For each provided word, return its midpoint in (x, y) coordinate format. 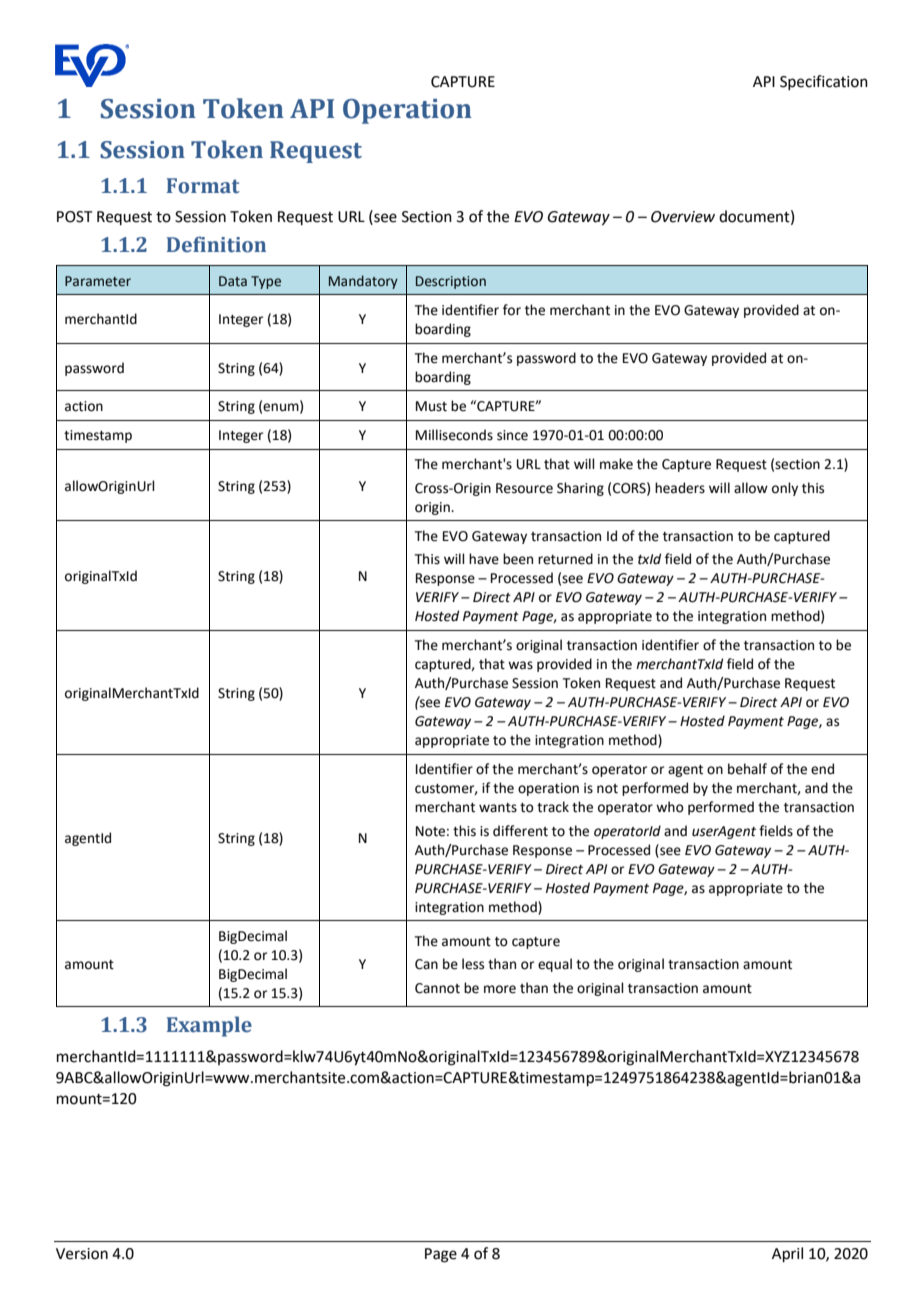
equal (555, 965)
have (484, 559)
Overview (683, 217)
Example (209, 1026)
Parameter (98, 281)
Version (82, 1254)
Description (451, 282)
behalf (747, 769)
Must (431, 406)
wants (498, 808)
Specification (824, 82)
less (473, 964)
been (518, 559)
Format (203, 186)
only (785, 489)
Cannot (437, 988)
